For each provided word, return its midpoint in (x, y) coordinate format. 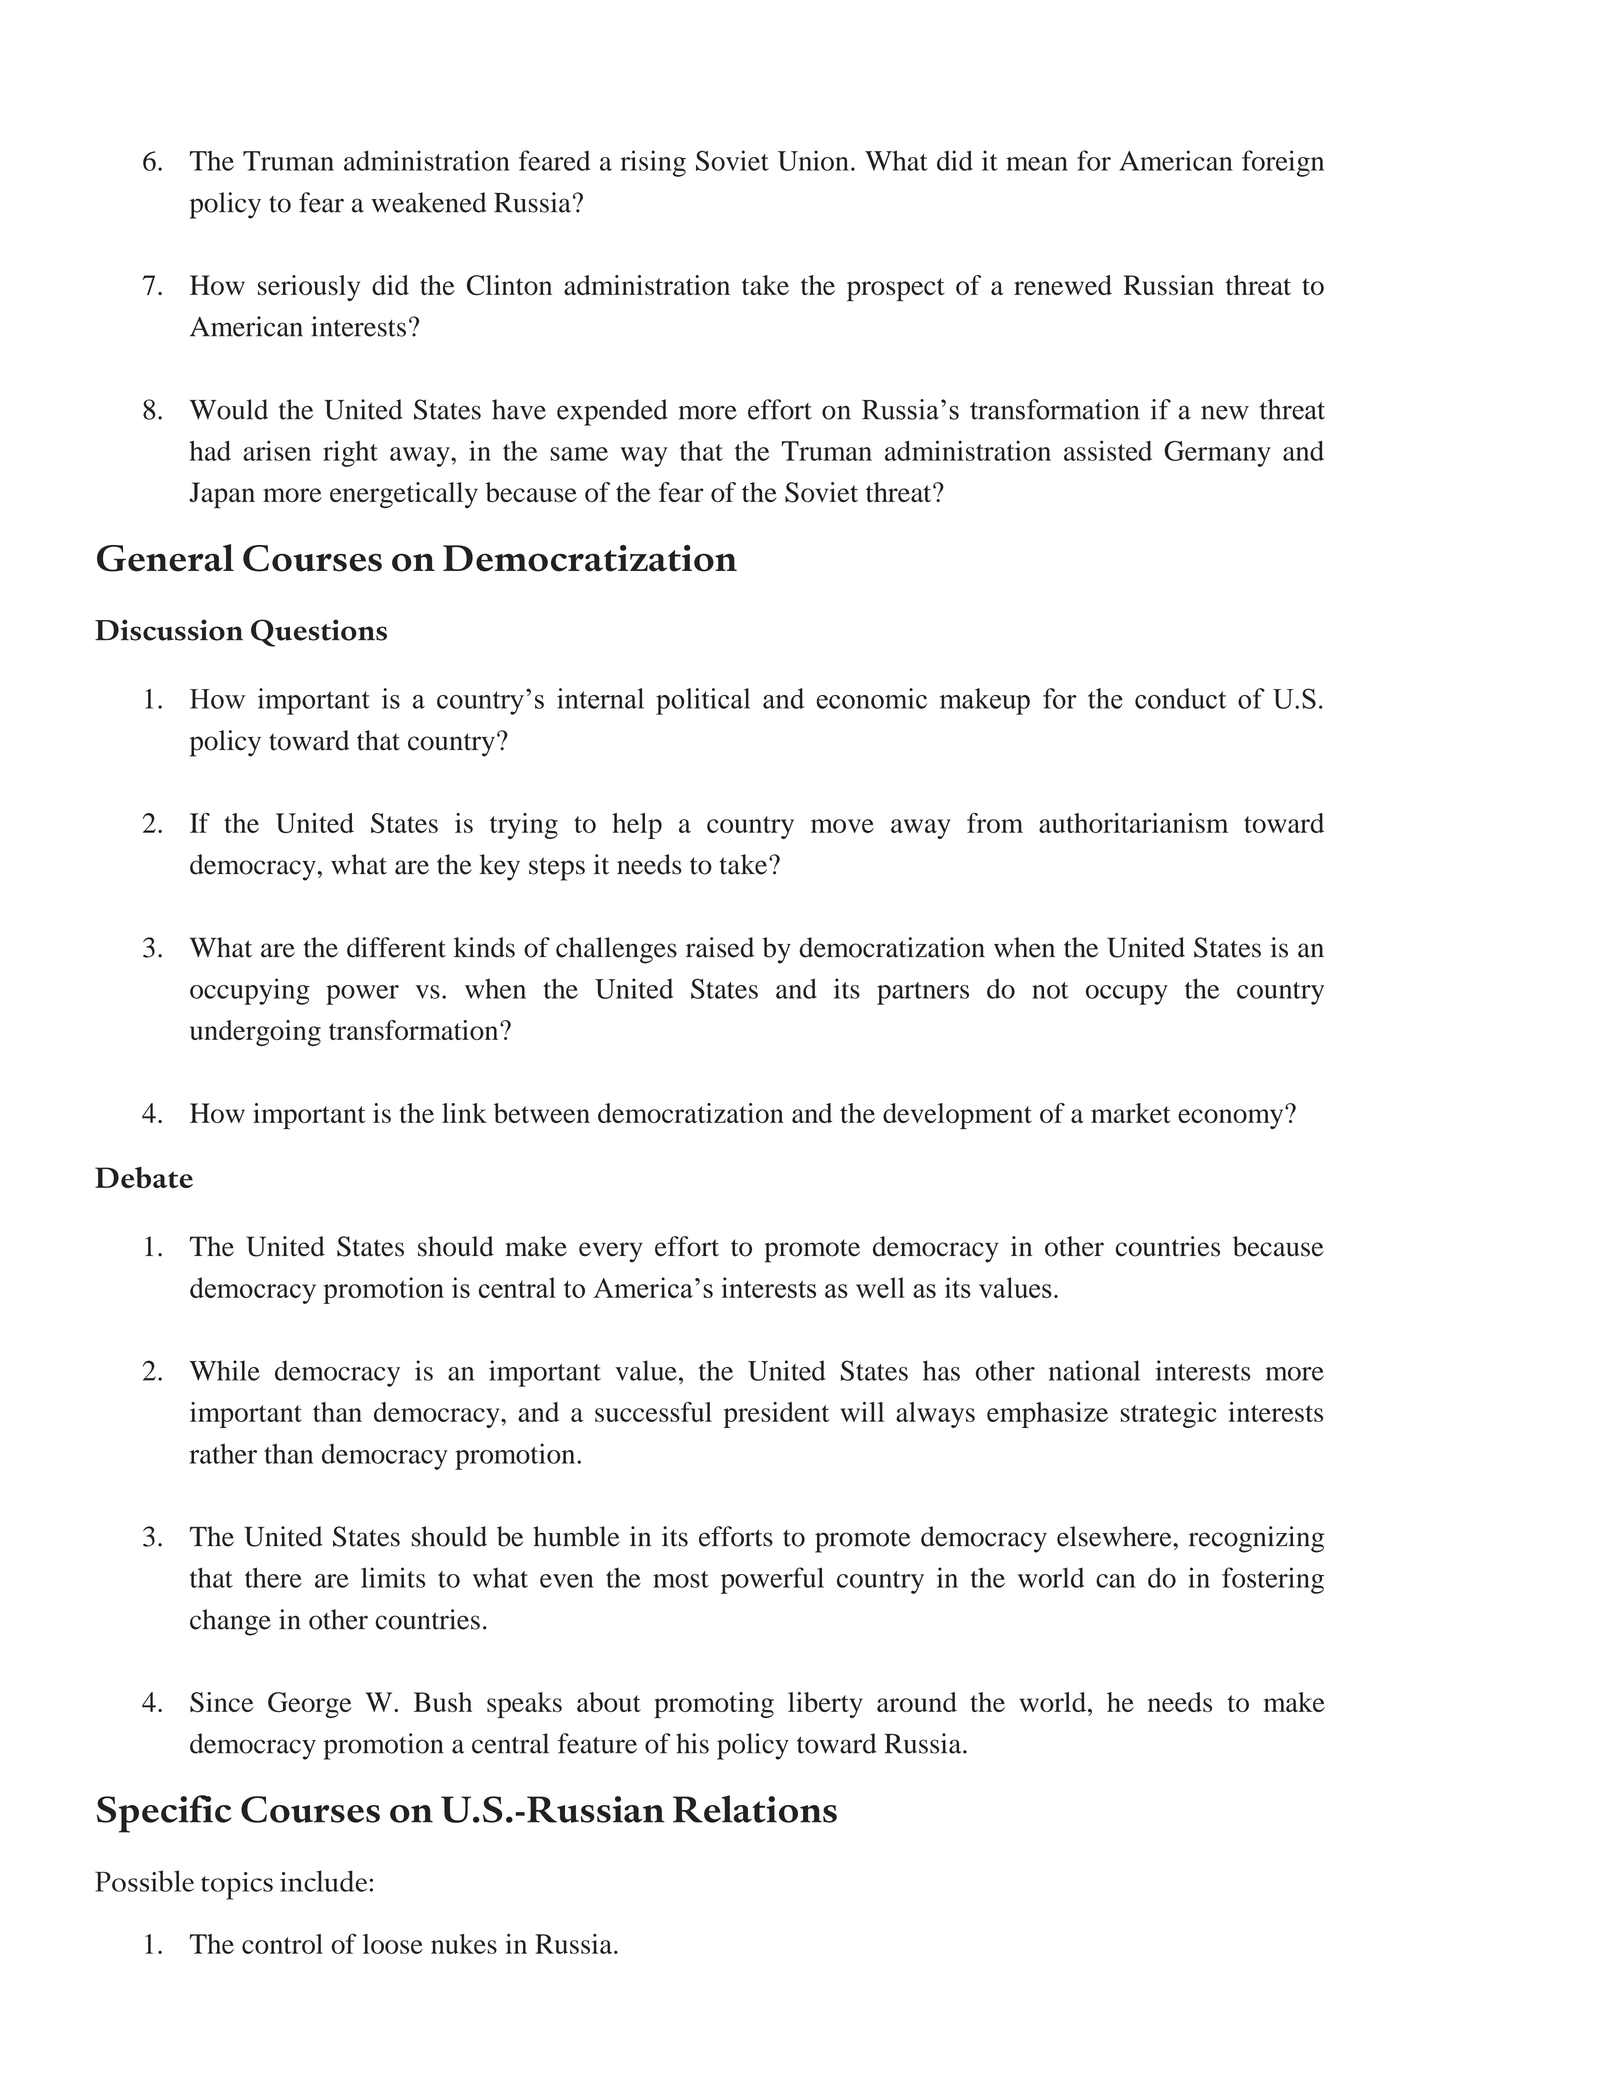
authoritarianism (1133, 823)
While (224, 1370)
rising (653, 163)
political (703, 701)
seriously (309, 288)
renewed (1063, 285)
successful (653, 1412)
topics (237, 1886)
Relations (755, 1809)
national (1094, 1370)
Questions (319, 633)
